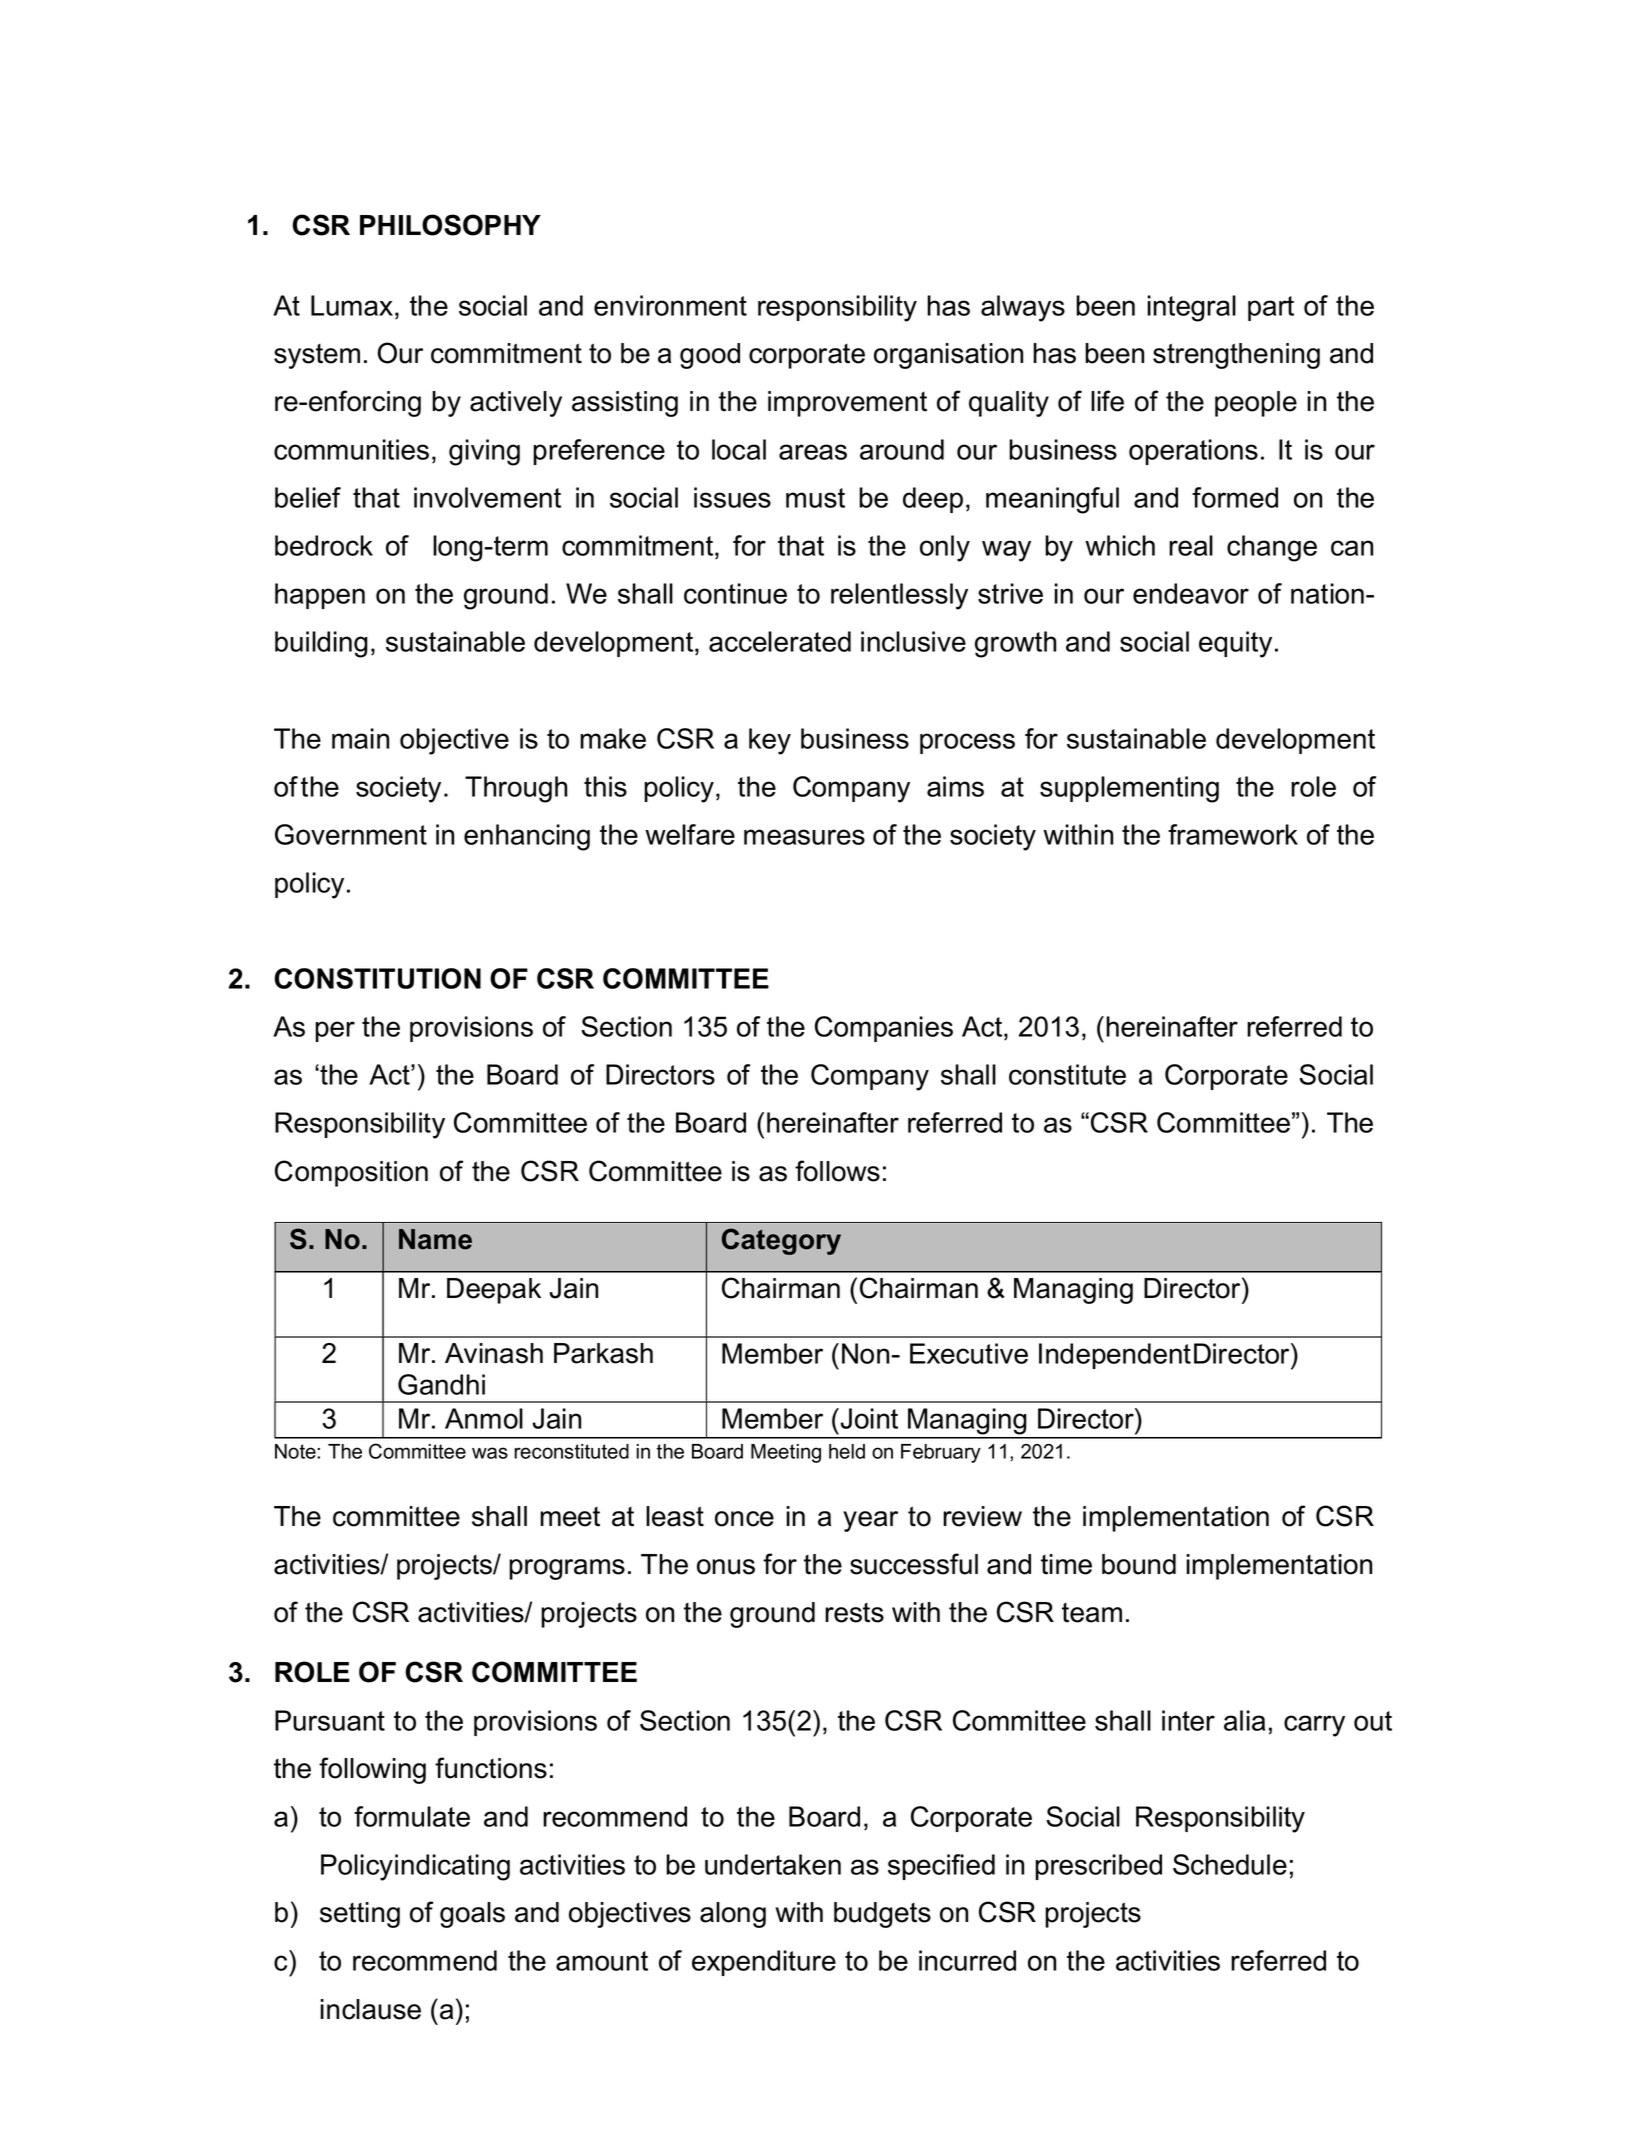  Describe the element at coordinates (450, 225) in the image. I see `PHILOSOPHY` at that location.
